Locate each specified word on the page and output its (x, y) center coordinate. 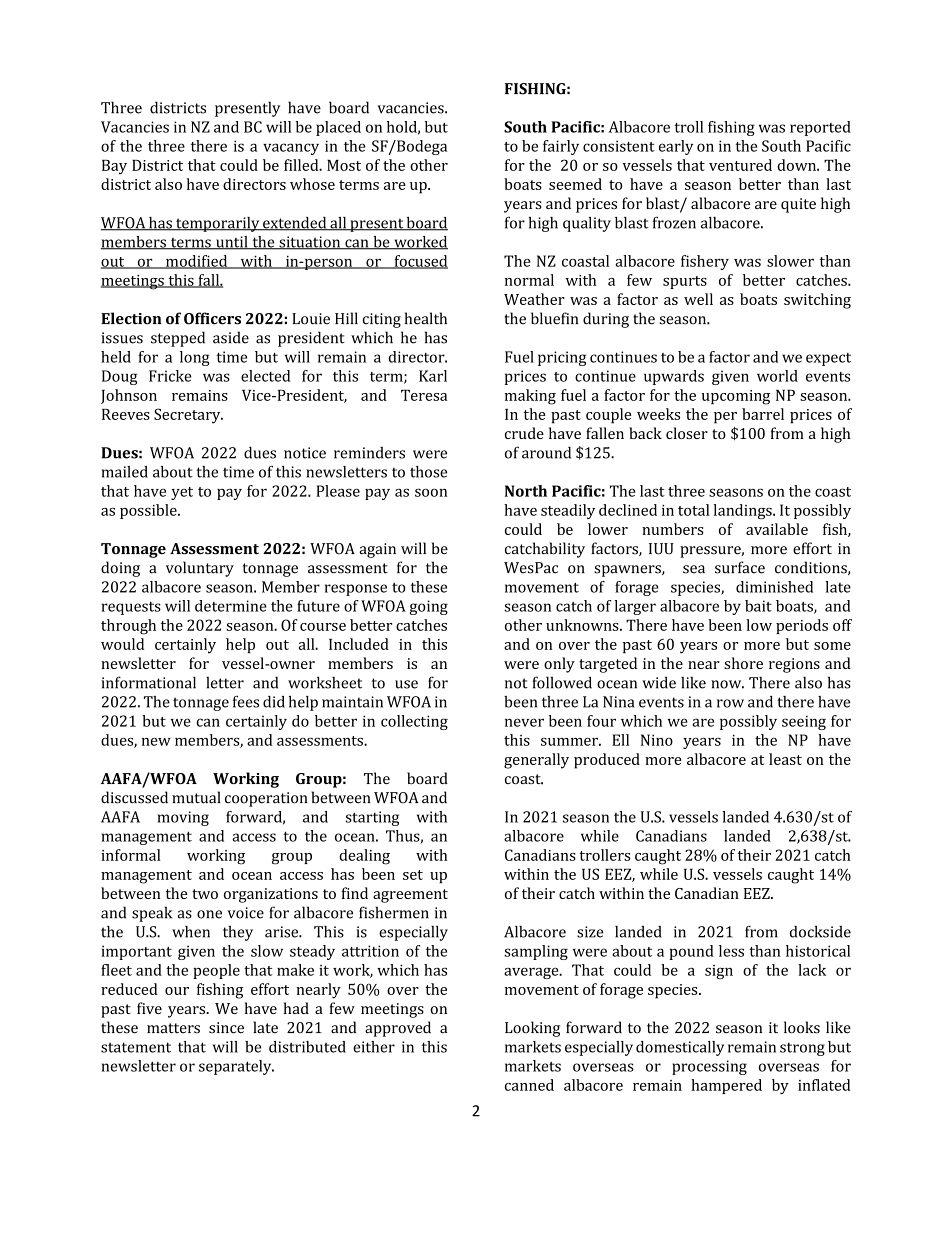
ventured (740, 165)
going (429, 607)
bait (758, 606)
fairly (561, 147)
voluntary (200, 569)
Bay (114, 167)
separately (236, 1067)
